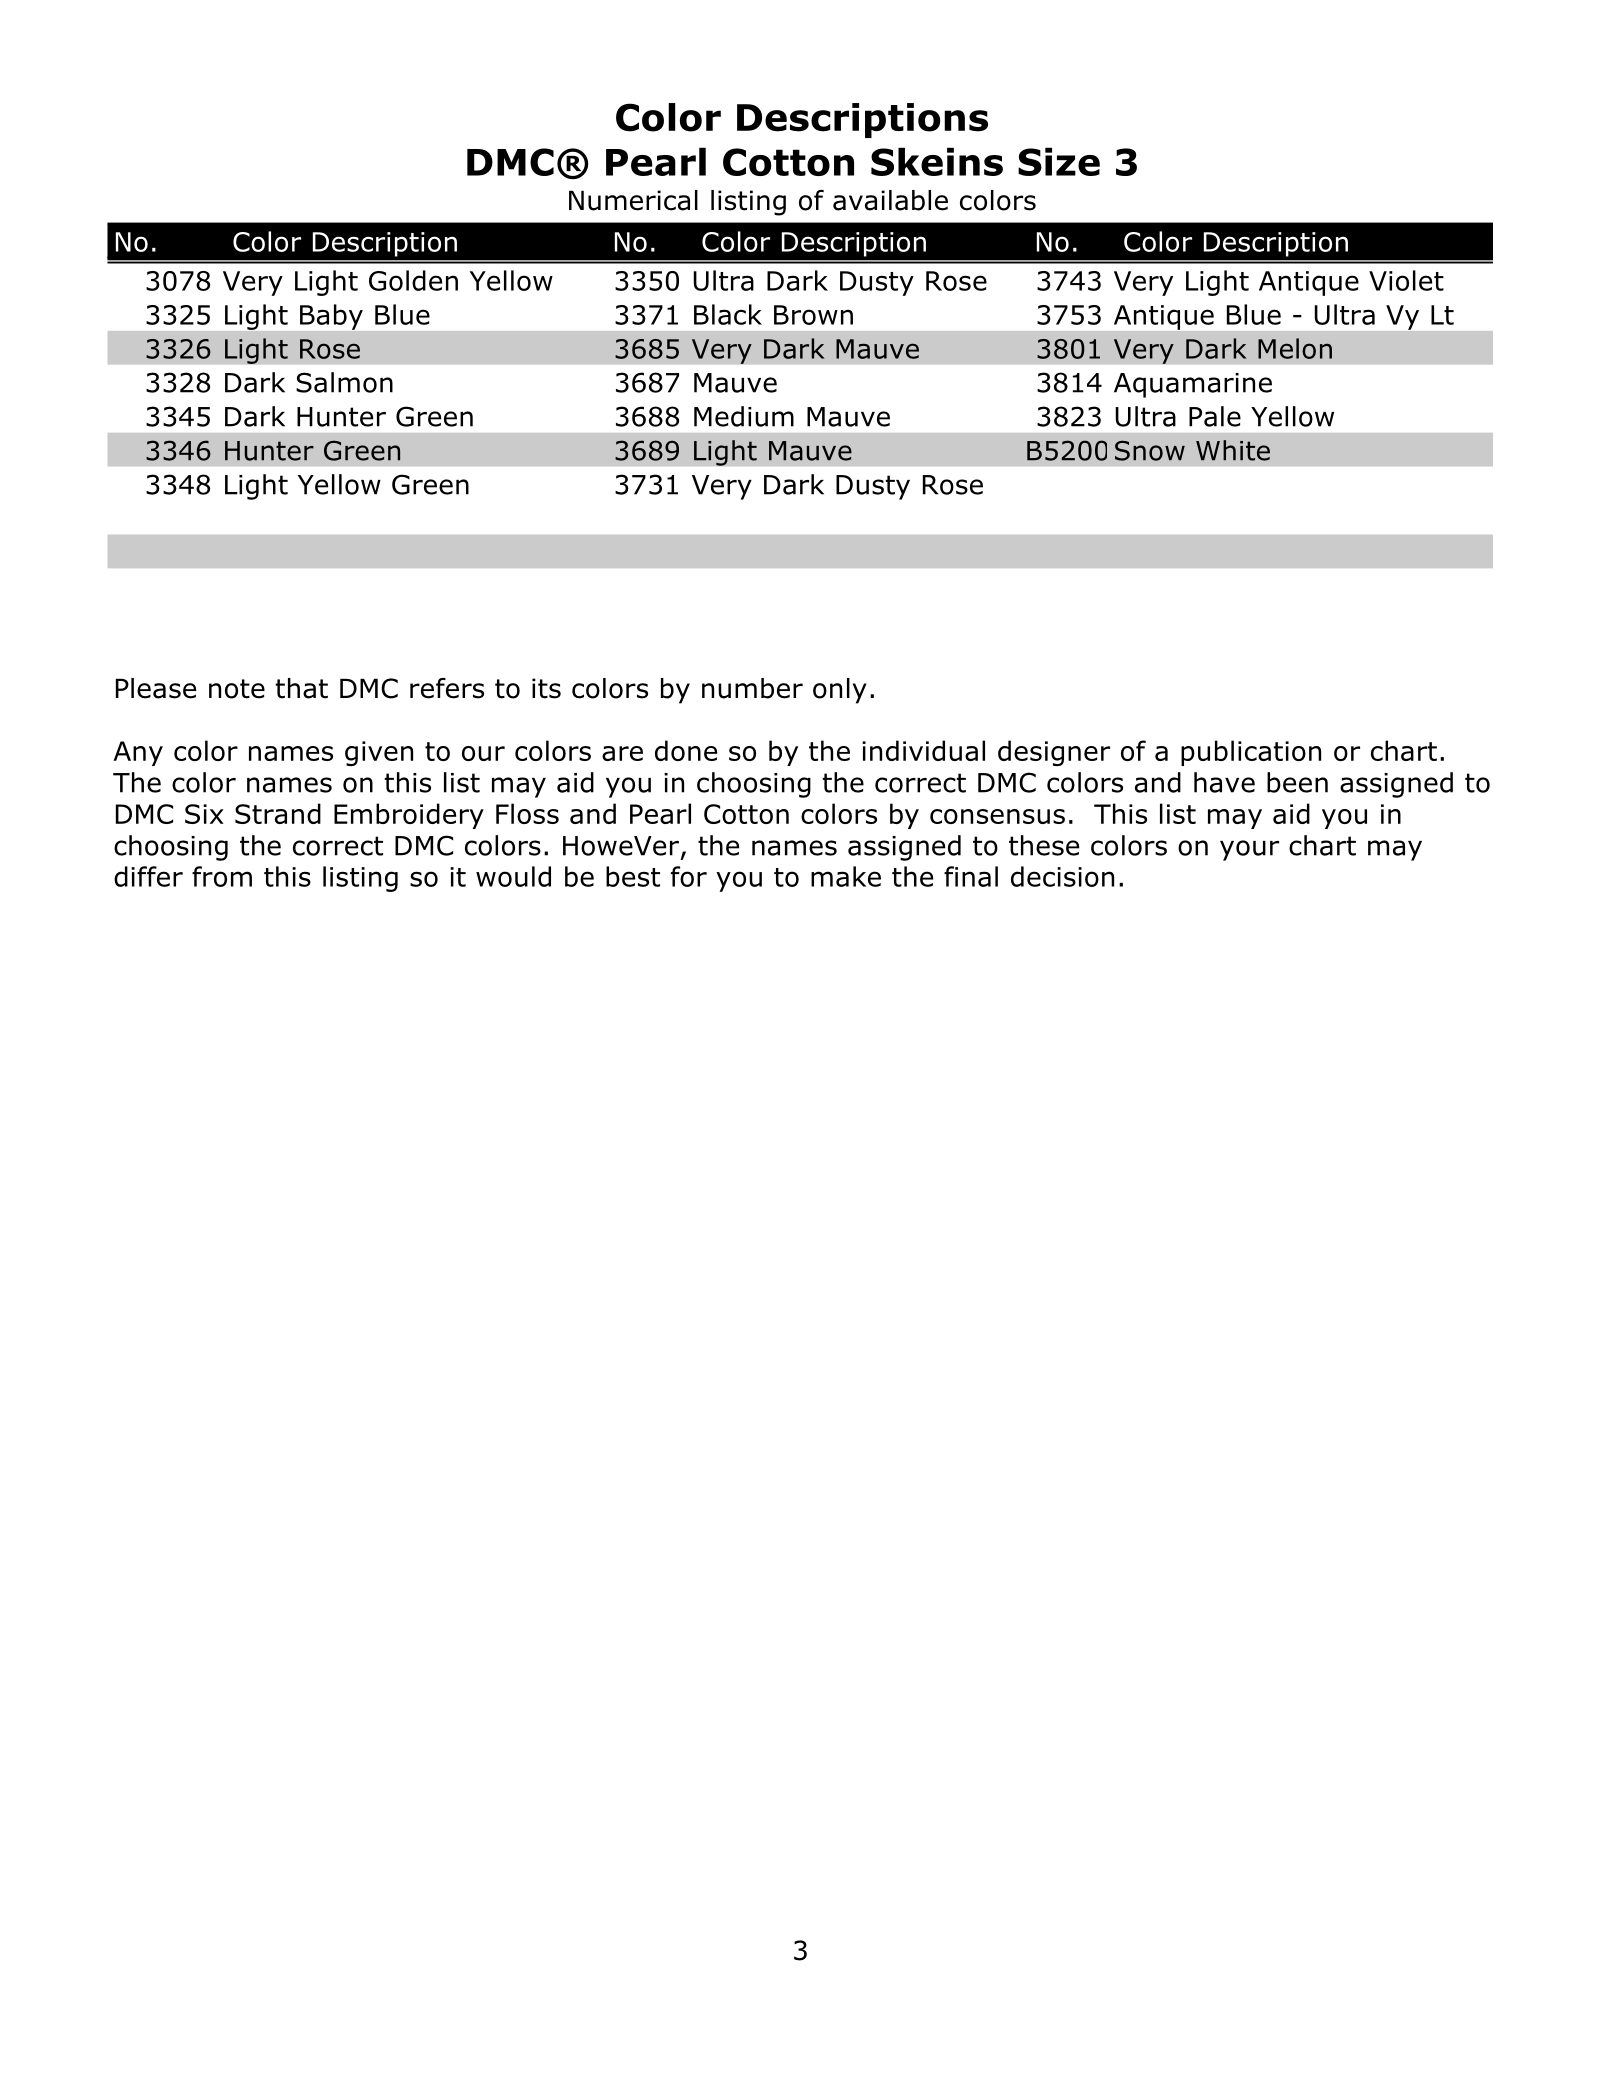 Image resolution: width=1603 pixels, height=2075 pixels. Describe the element at coordinates (752, 688) in the screenshot. I see `number` at that location.
